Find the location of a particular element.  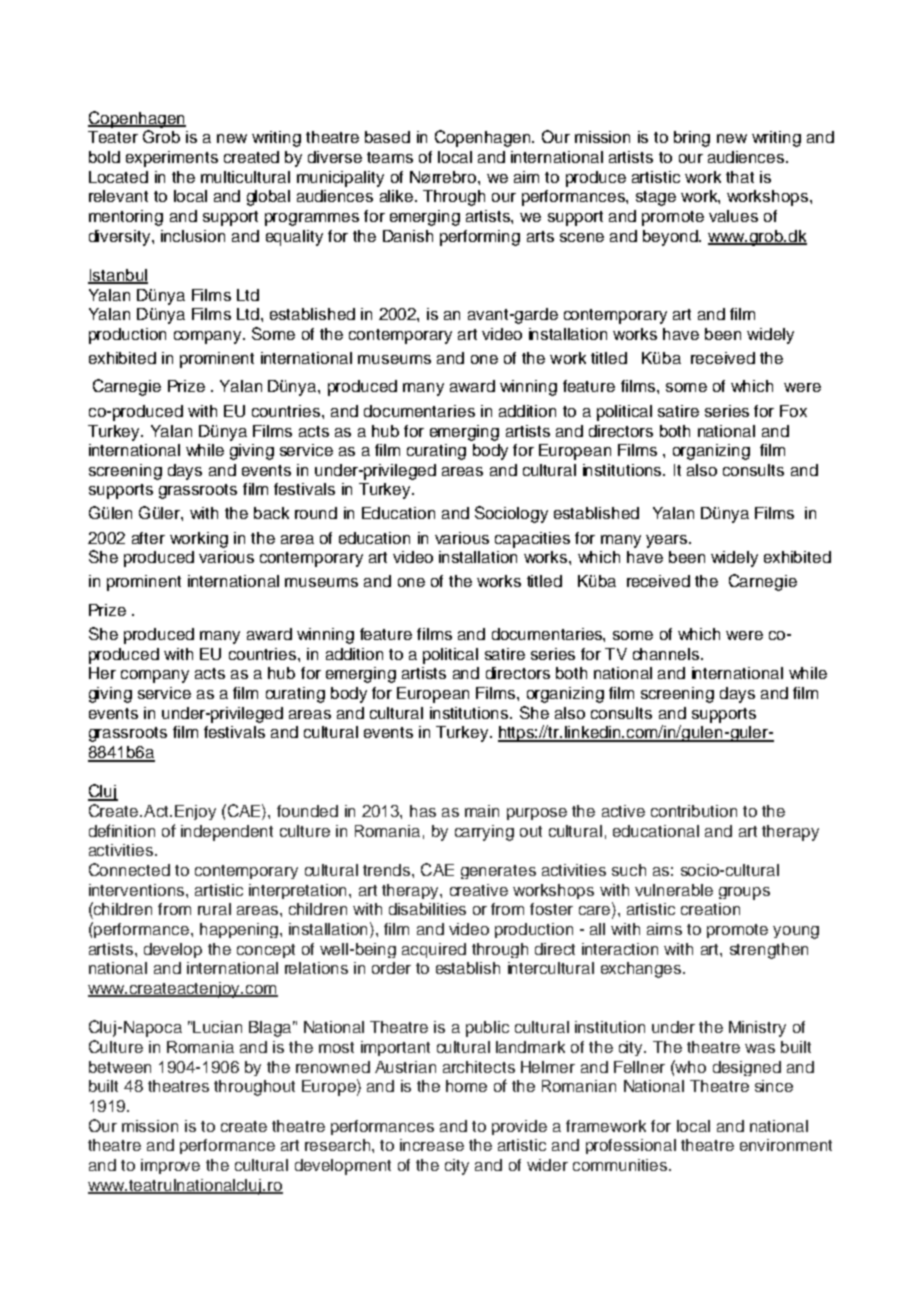

after is located at coordinates (148, 538).
